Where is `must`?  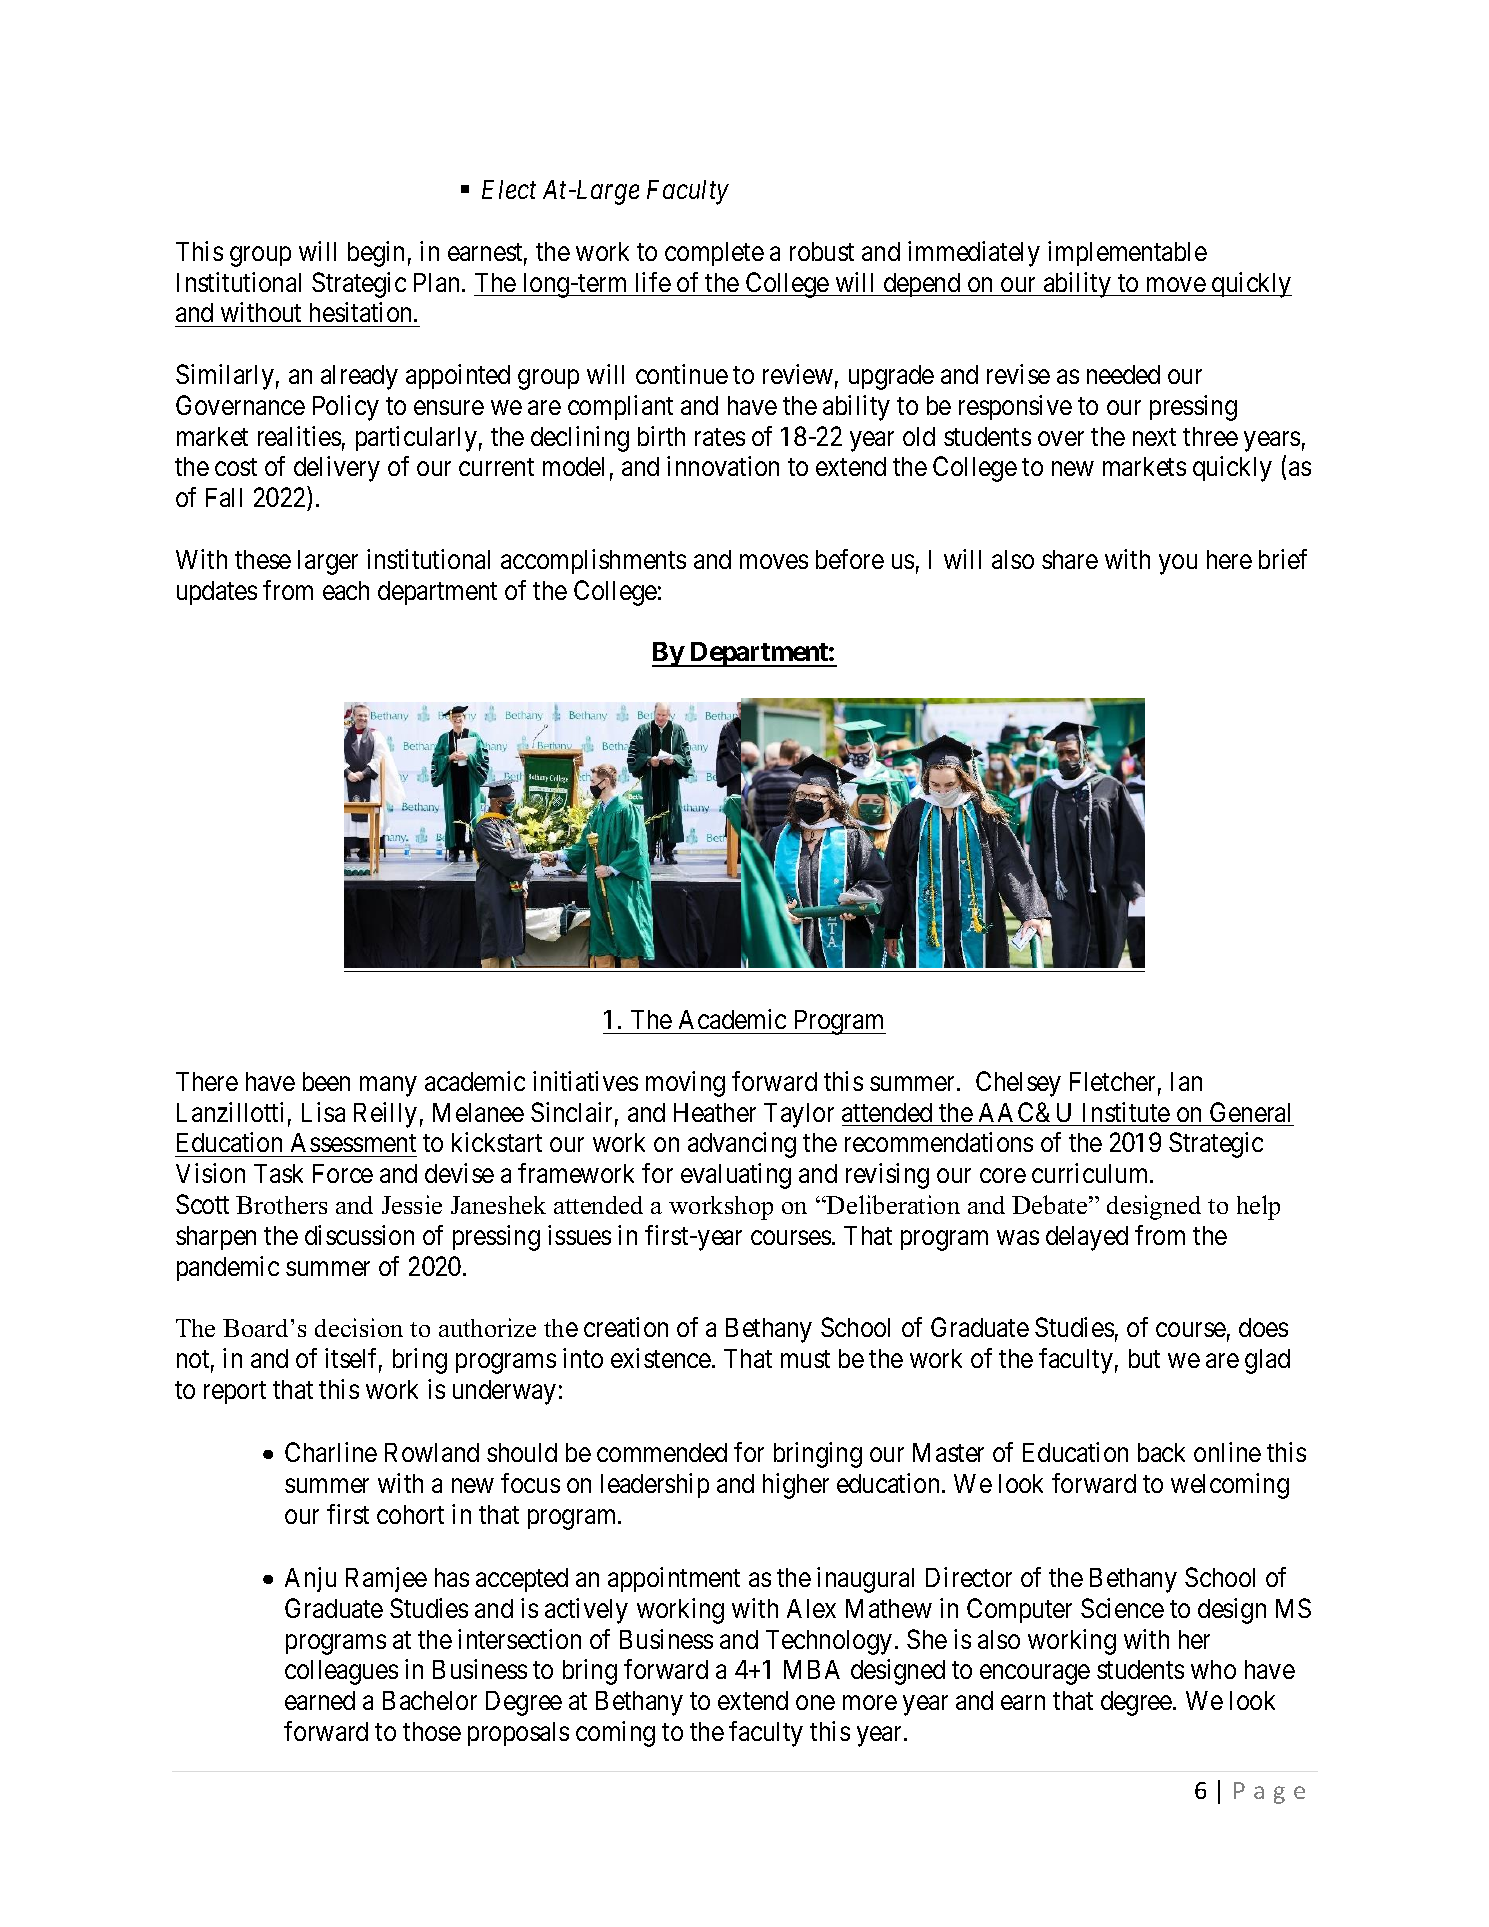 must is located at coordinates (805, 1359).
